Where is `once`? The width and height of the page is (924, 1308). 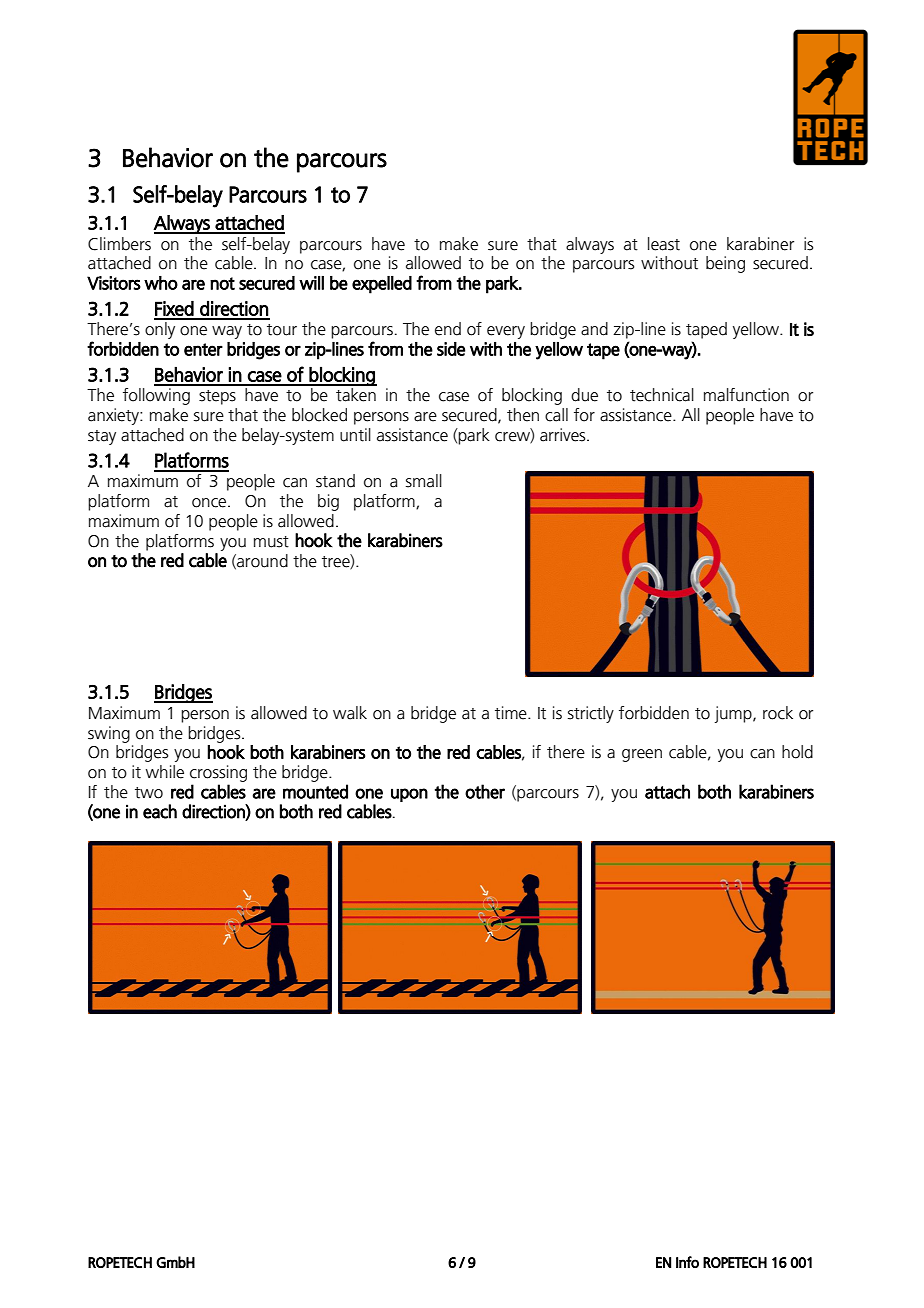
once is located at coordinates (210, 503).
